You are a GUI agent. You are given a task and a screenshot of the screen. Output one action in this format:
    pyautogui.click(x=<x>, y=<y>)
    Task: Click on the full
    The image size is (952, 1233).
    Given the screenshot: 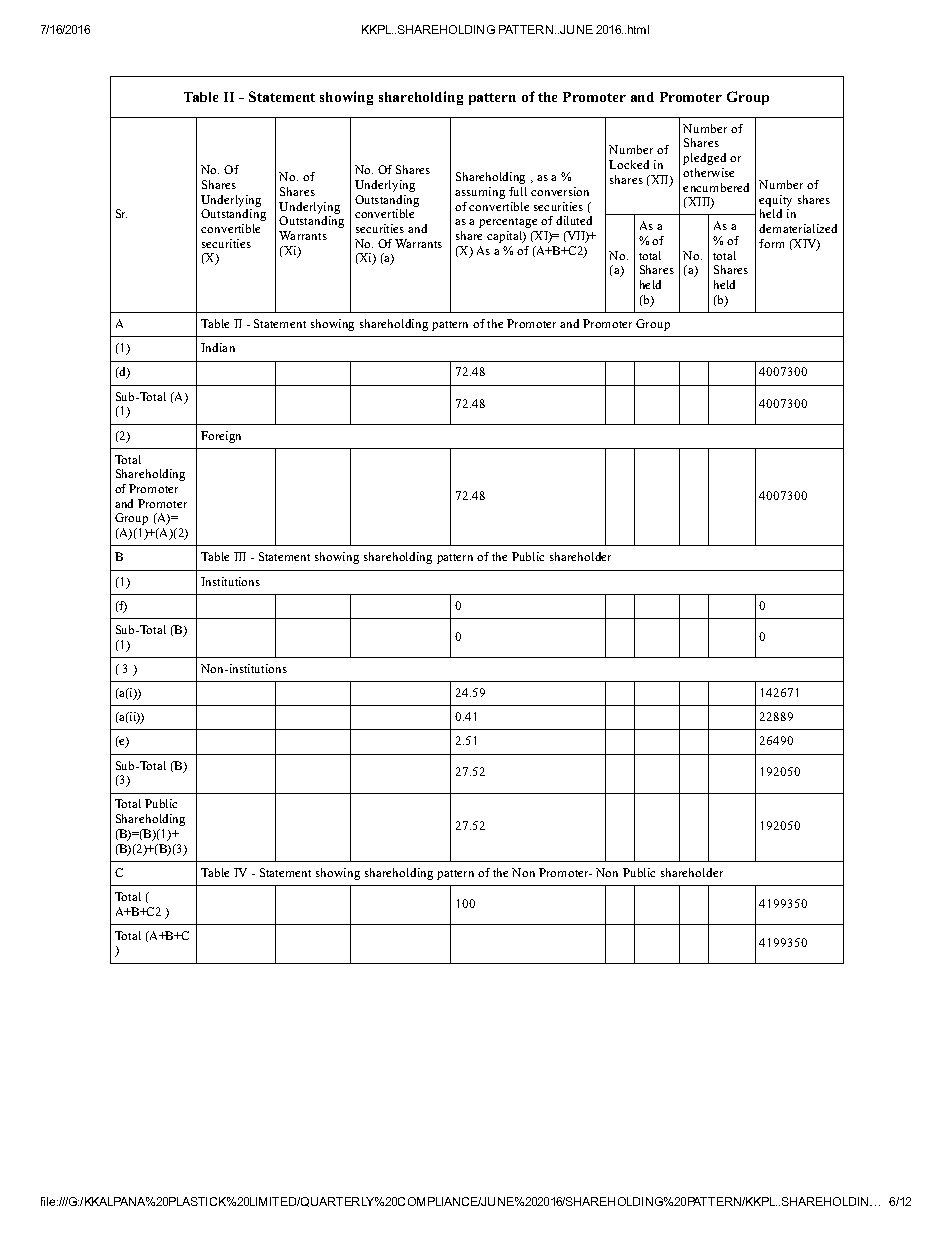 What is the action you would take?
    pyautogui.click(x=518, y=191)
